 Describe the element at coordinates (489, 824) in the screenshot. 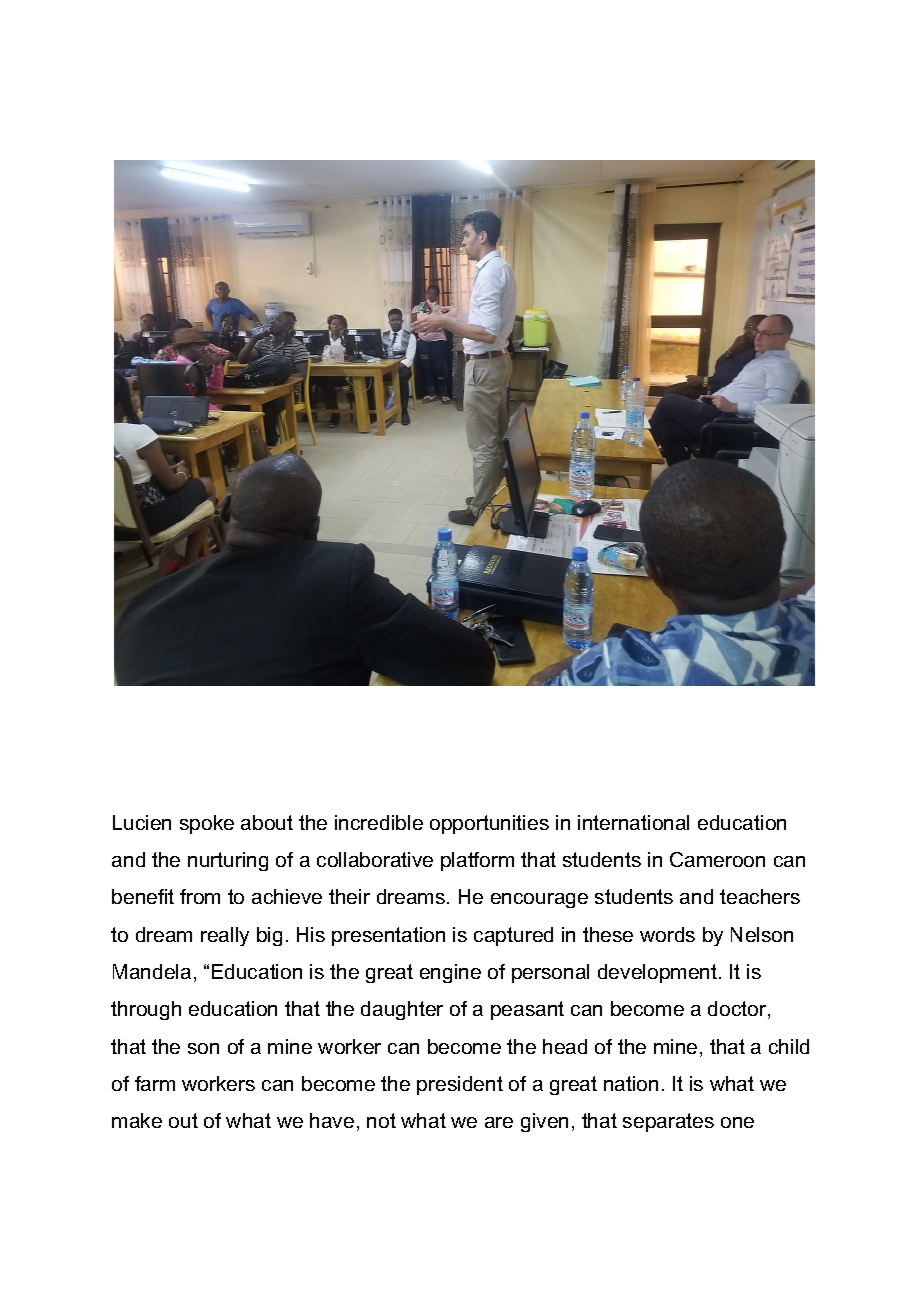

I see `opportunities` at that location.
